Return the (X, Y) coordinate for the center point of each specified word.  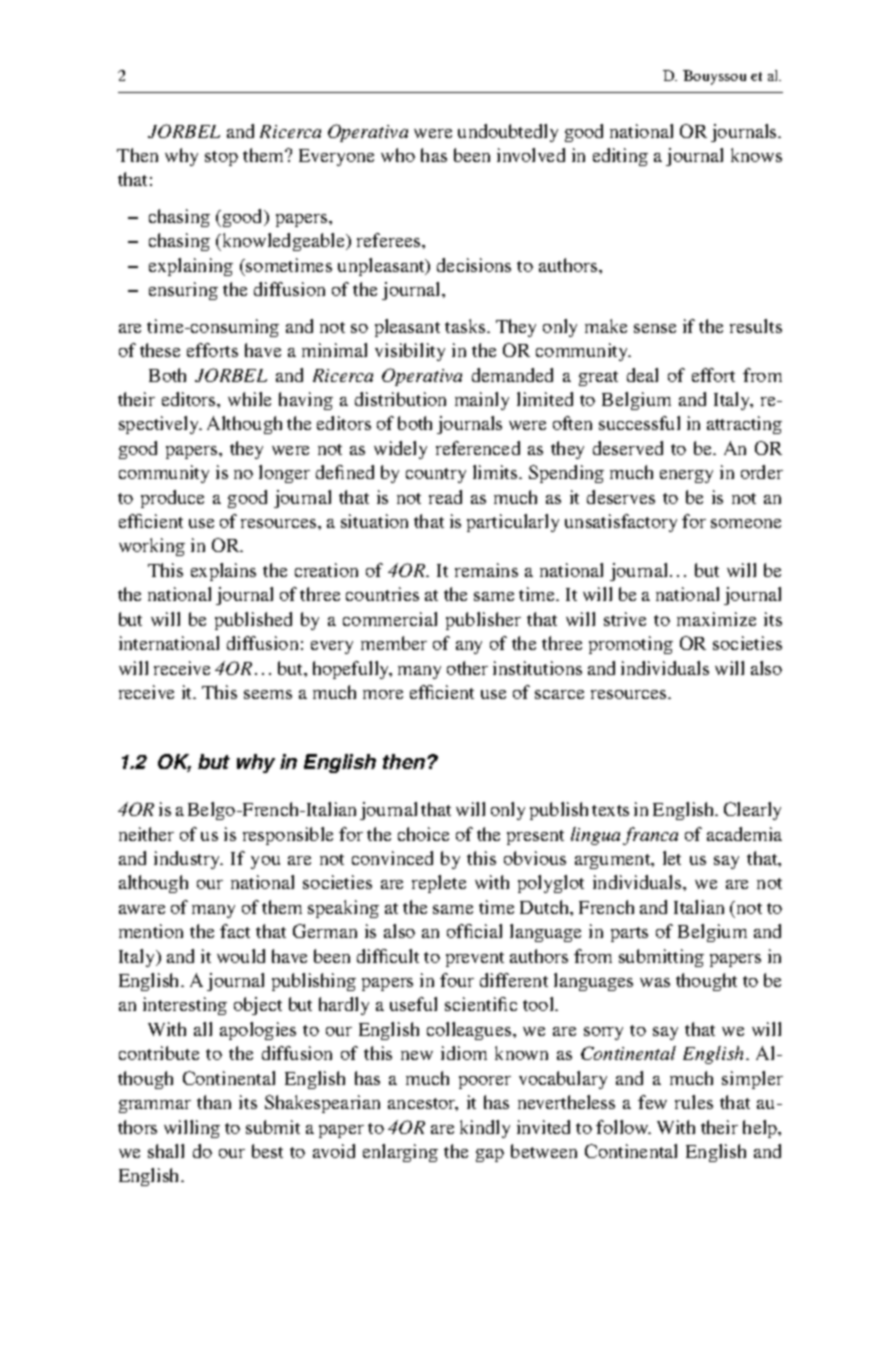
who (398, 155)
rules (694, 1102)
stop (221, 158)
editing (620, 157)
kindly (485, 1129)
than (214, 1102)
